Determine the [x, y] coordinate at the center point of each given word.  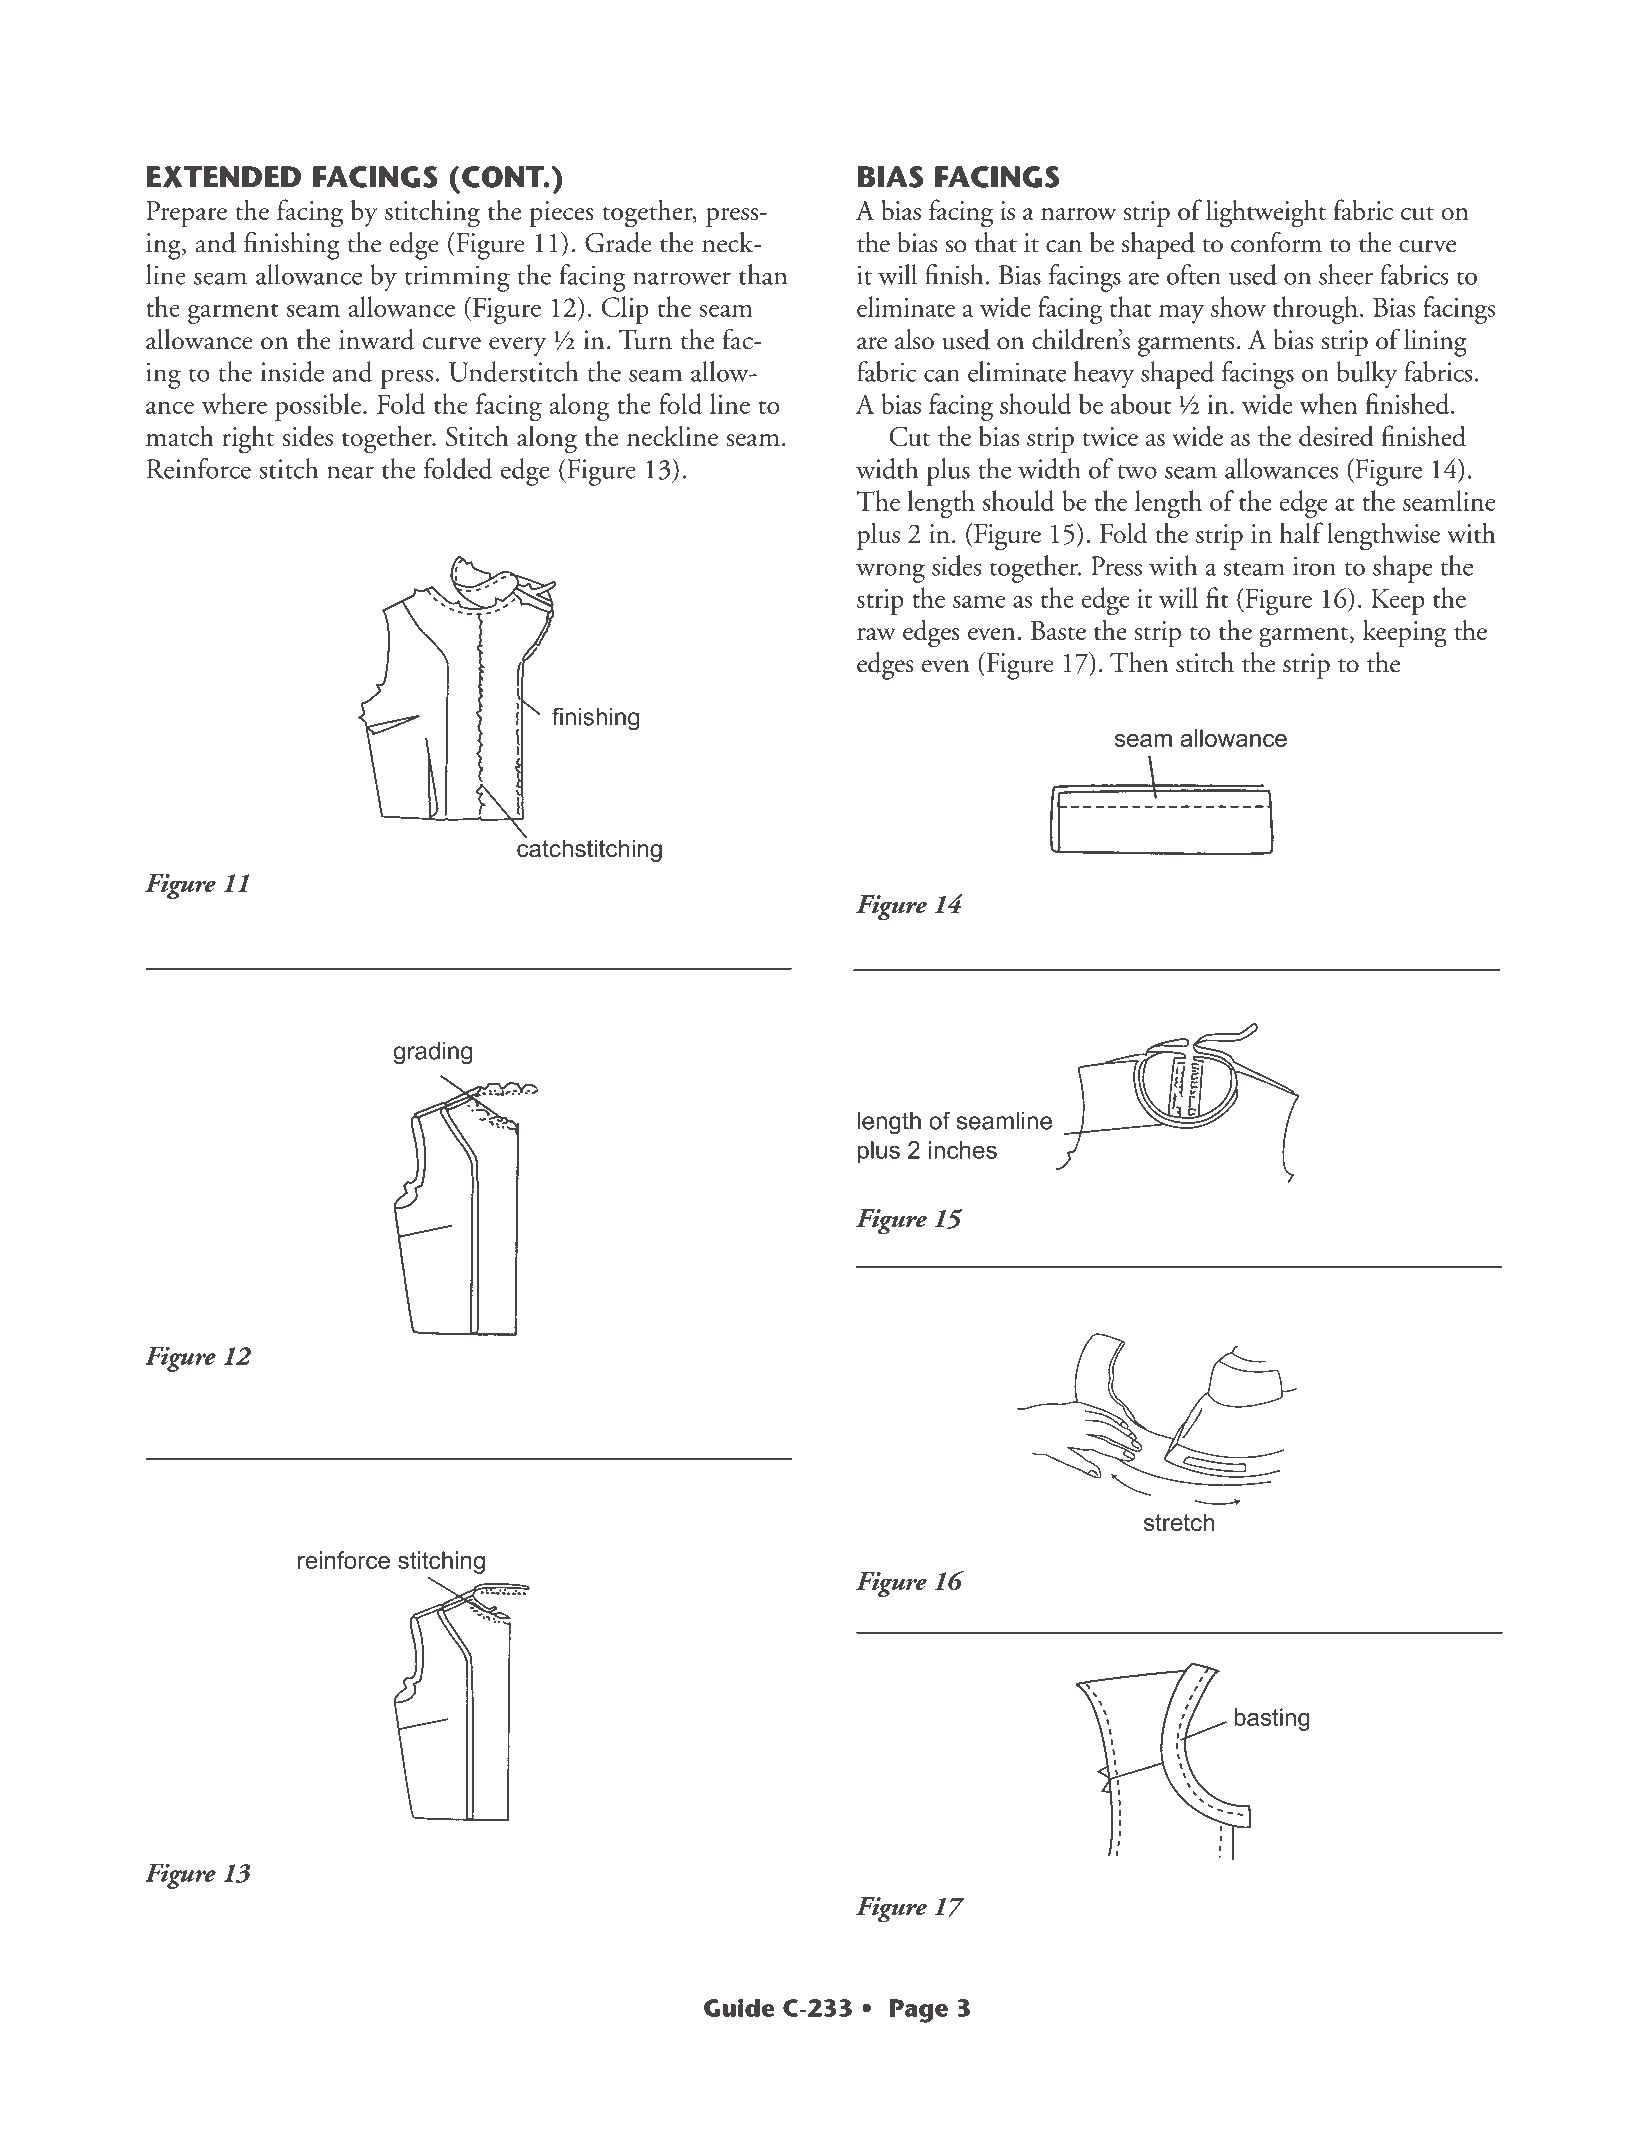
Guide [739, 2007]
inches [963, 1150]
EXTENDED [224, 177]
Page [919, 2011]
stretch [1179, 1522]
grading [433, 1053]
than [763, 274]
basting [1272, 1719]
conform [1276, 242]
